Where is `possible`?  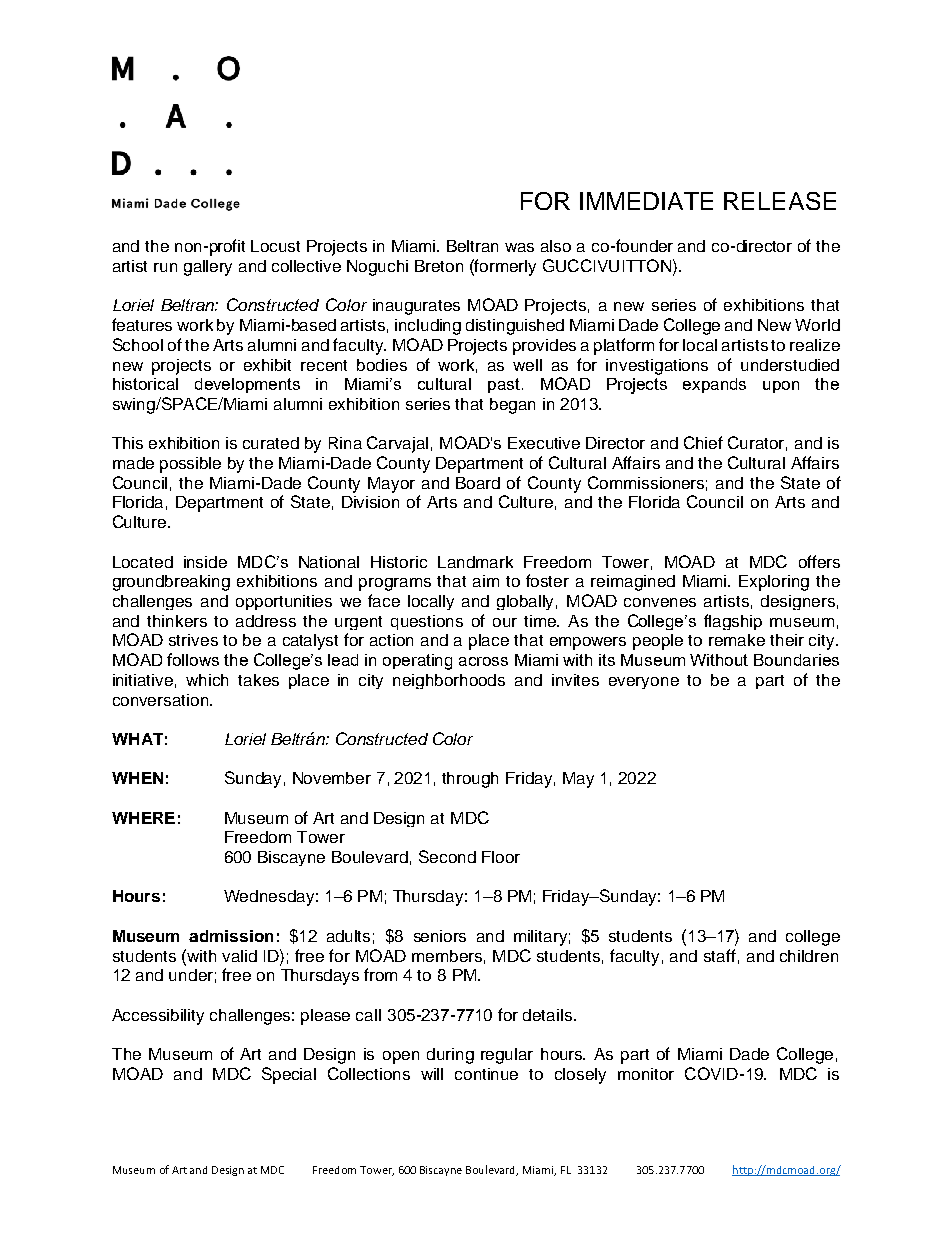
possible is located at coordinates (190, 465).
